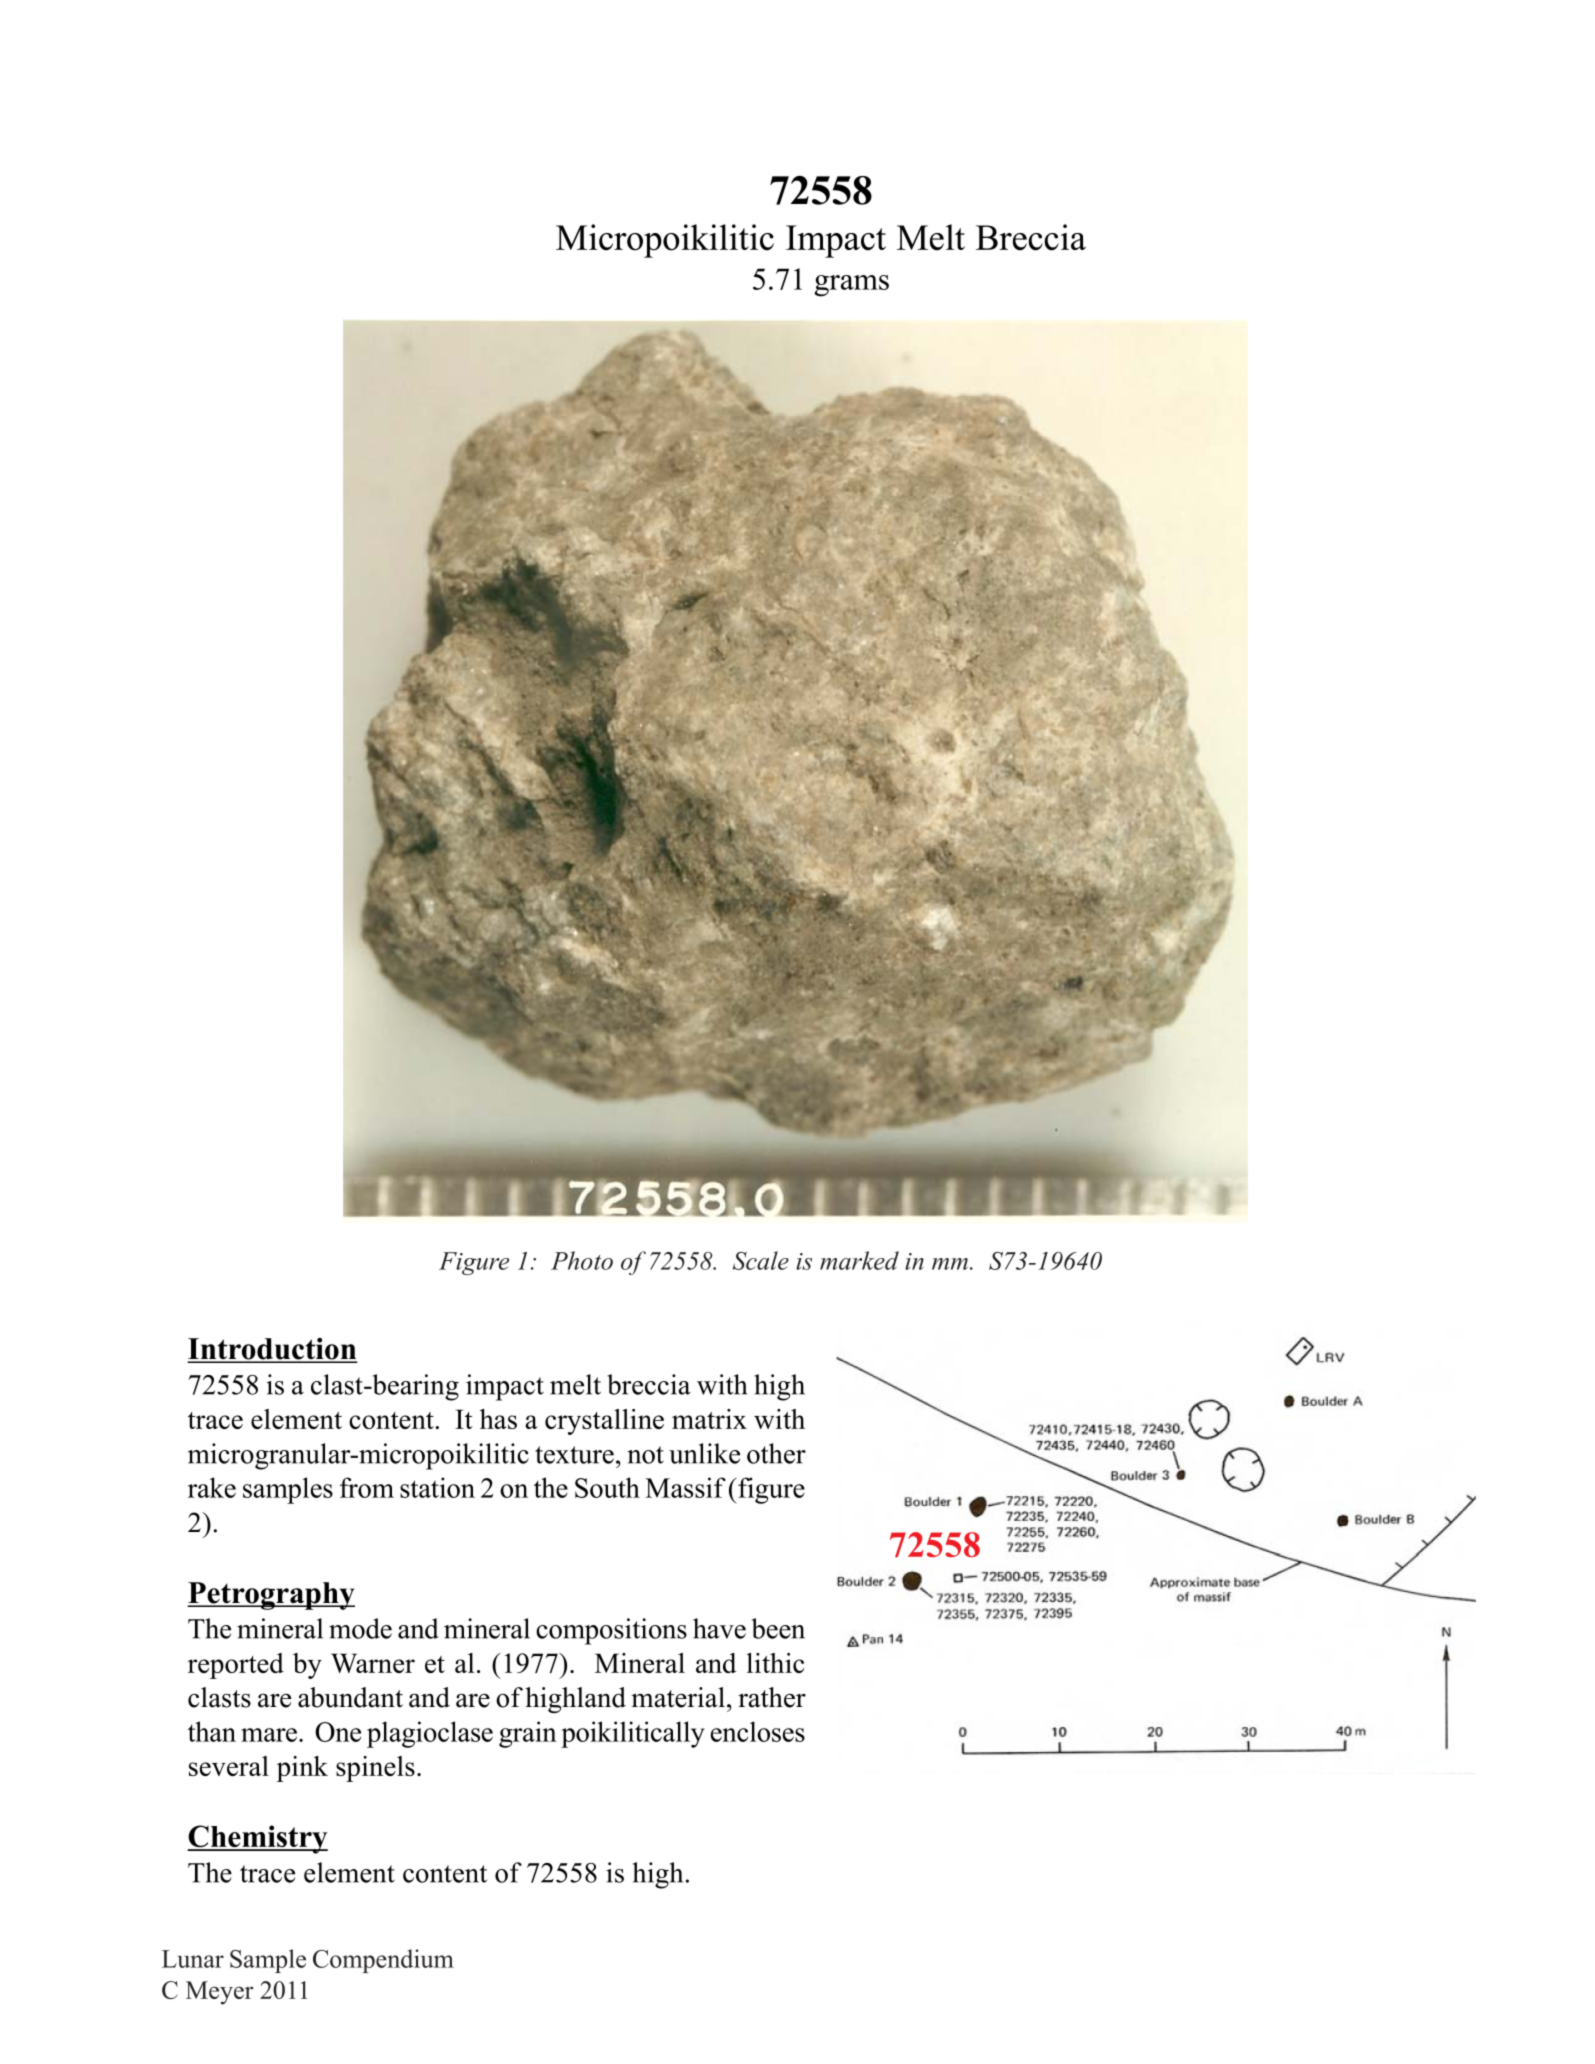 Image resolution: width=1595 pixels, height=2064 pixels. I want to click on Photo, so click(582, 1260).
